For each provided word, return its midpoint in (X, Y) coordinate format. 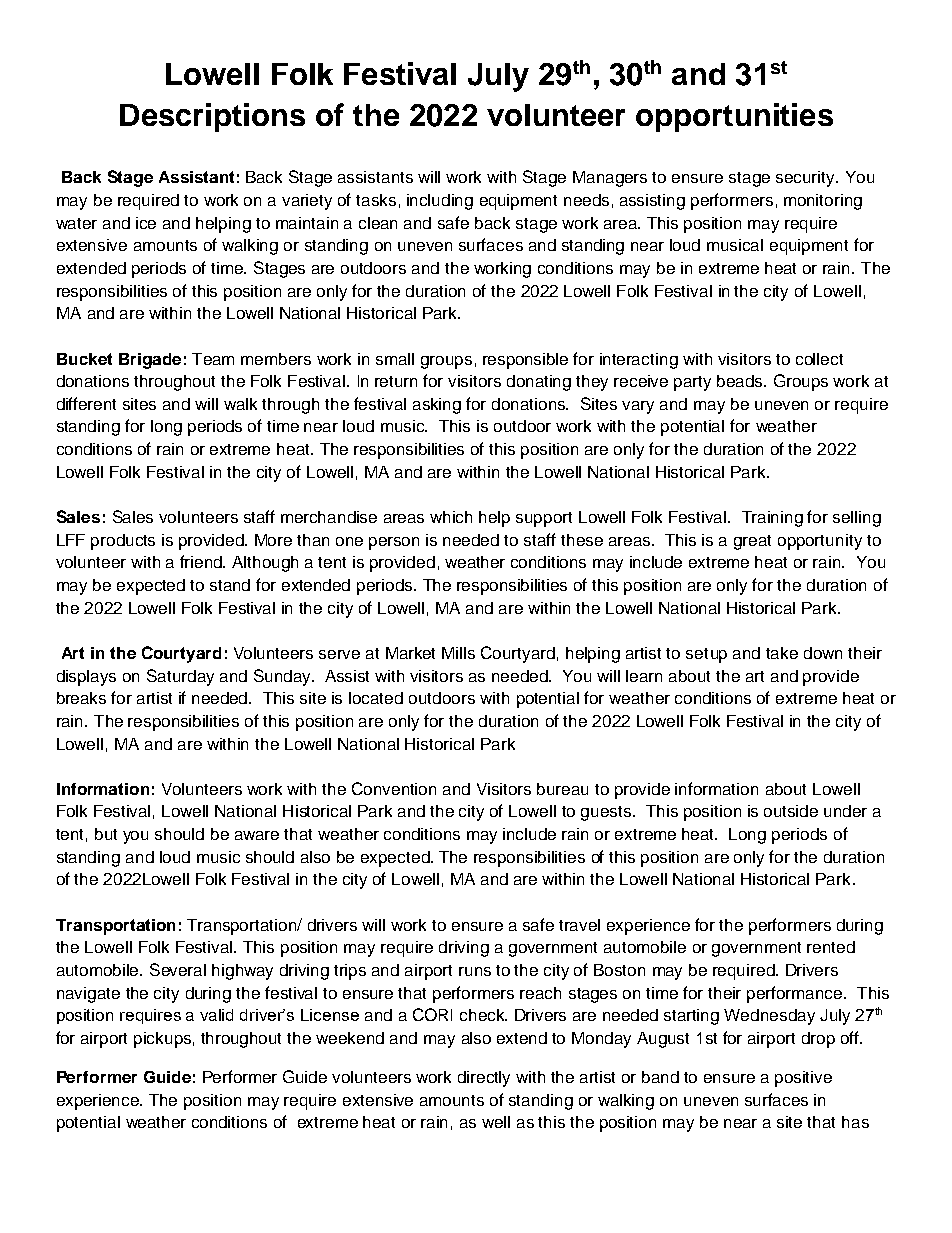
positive (803, 1079)
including (440, 202)
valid (216, 1015)
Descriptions (212, 117)
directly (484, 1079)
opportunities (734, 117)
